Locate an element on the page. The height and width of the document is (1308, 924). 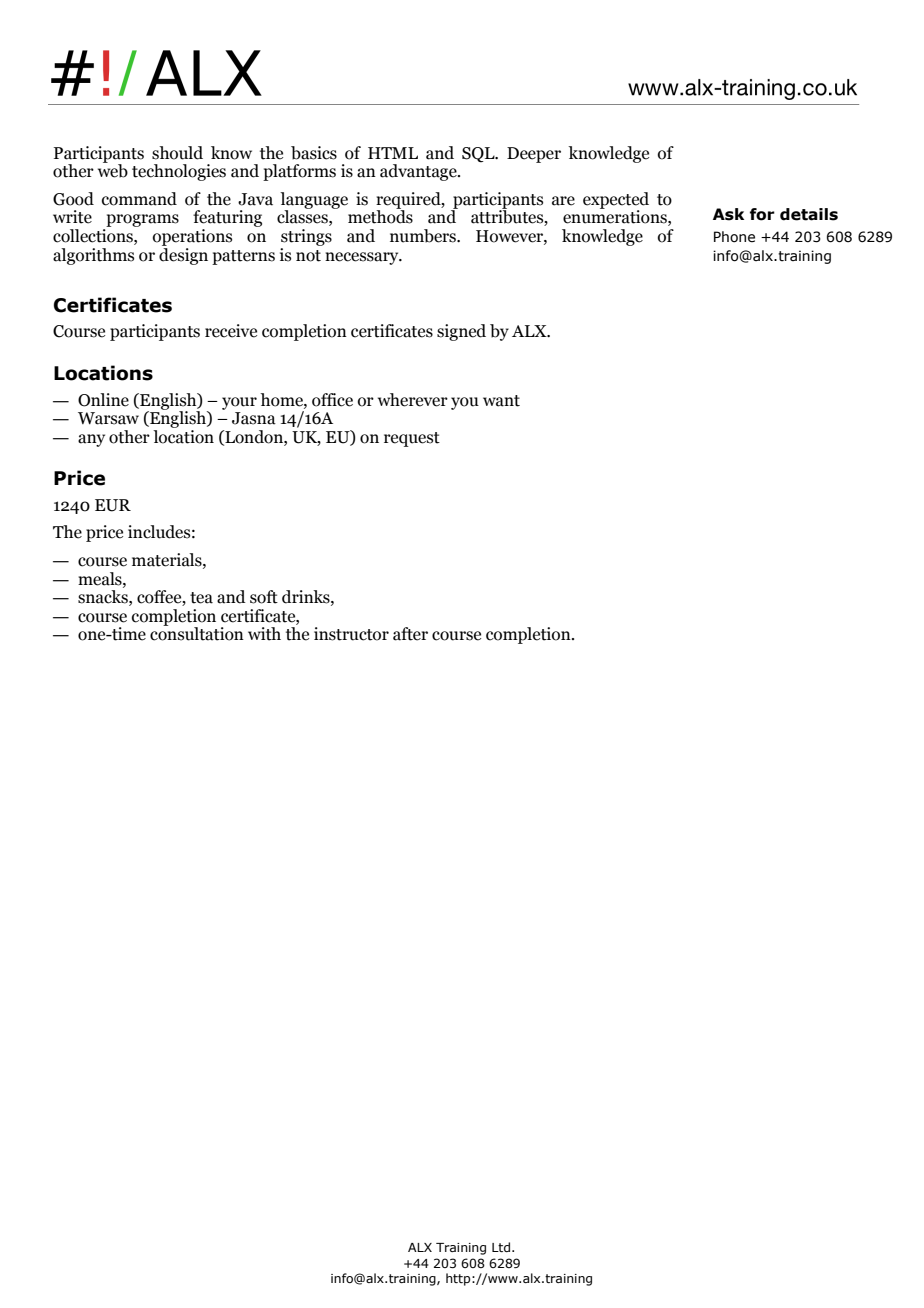
request is located at coordinates (412, 439).
